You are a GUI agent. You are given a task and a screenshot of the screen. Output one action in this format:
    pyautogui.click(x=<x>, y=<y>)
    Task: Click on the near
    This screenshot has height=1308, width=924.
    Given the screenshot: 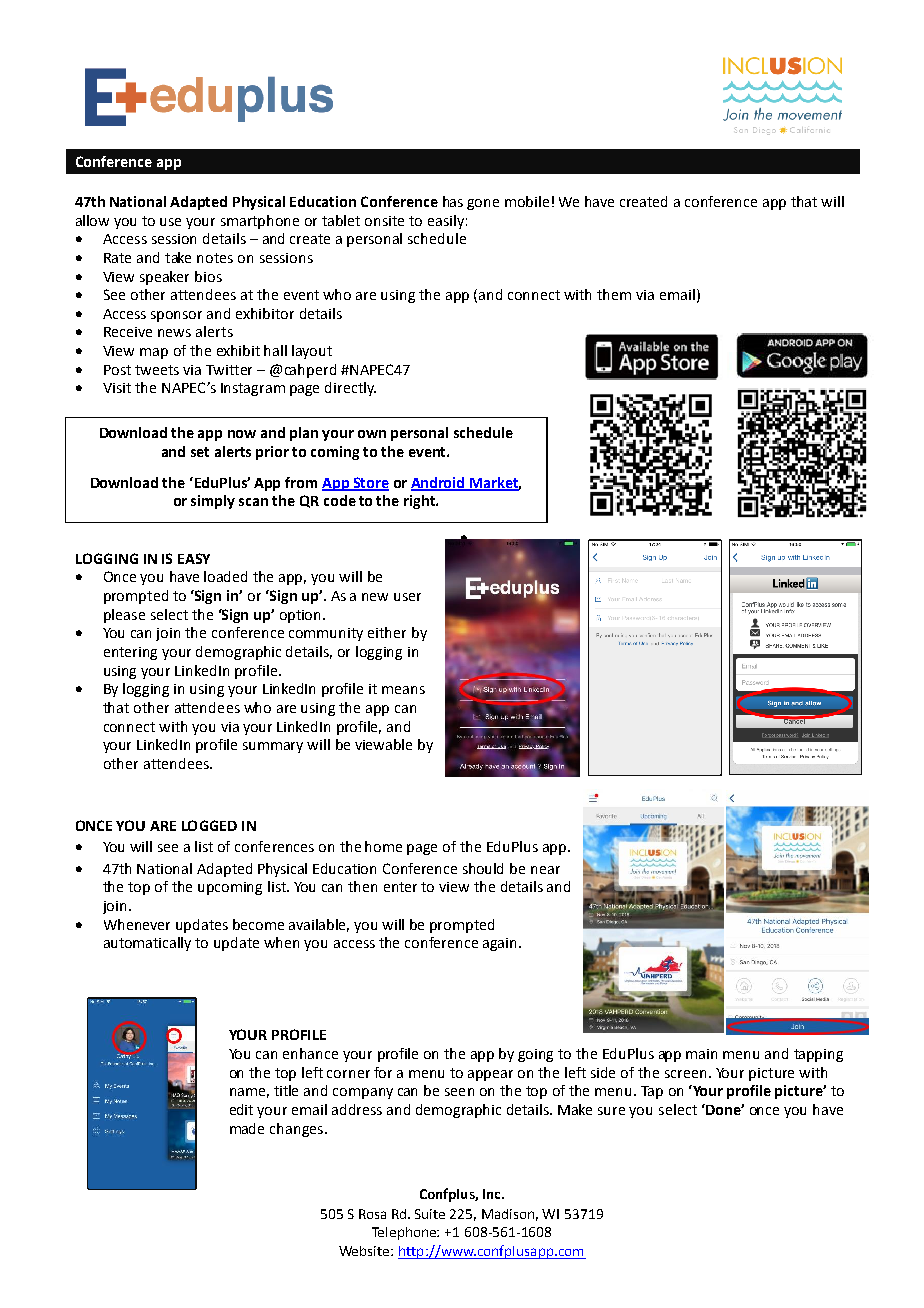 What is the action you would take?
    pyautogui.click(x=545, y=870)
